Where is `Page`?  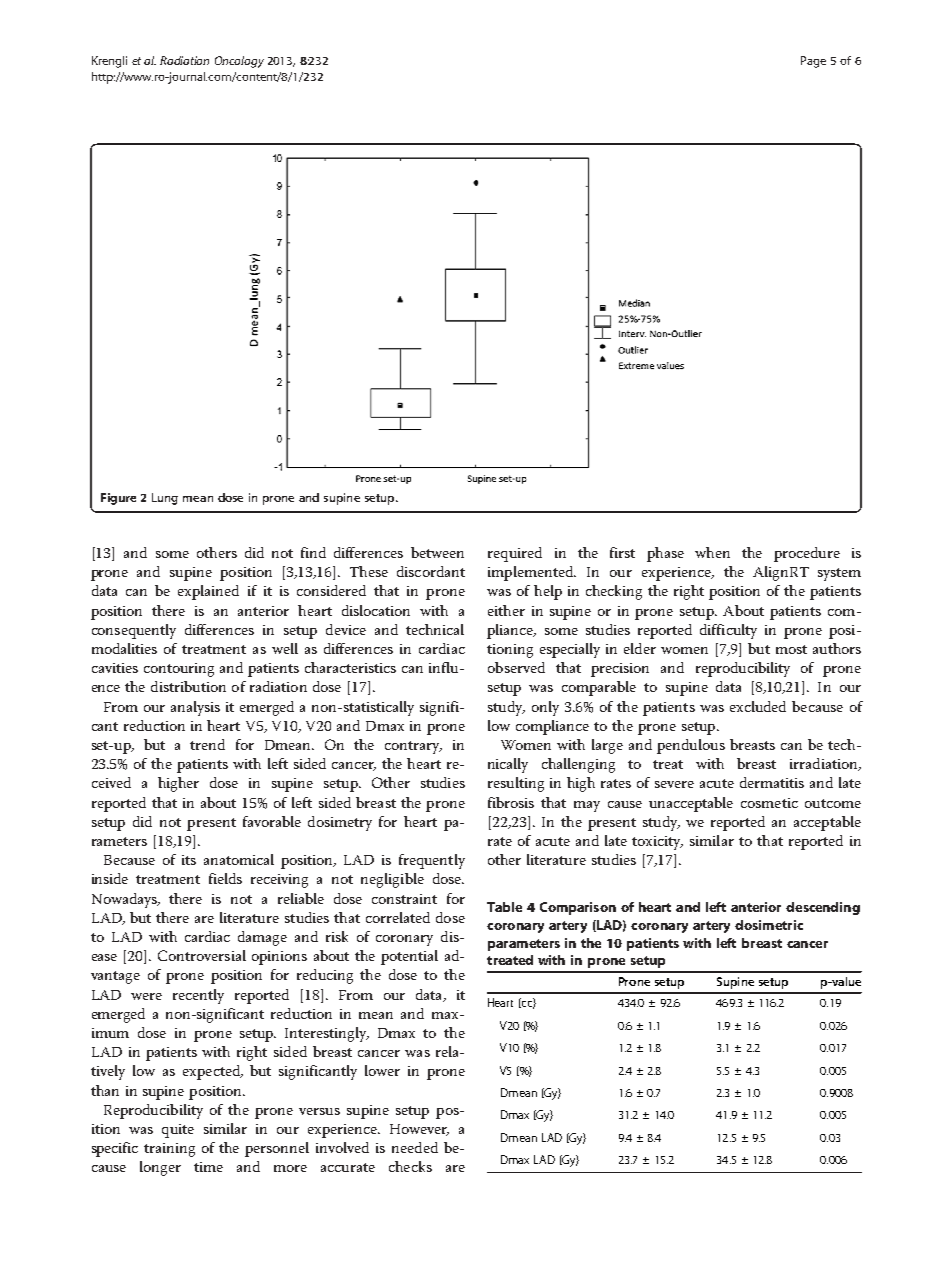 Page is located at coordinates (813, 62).
